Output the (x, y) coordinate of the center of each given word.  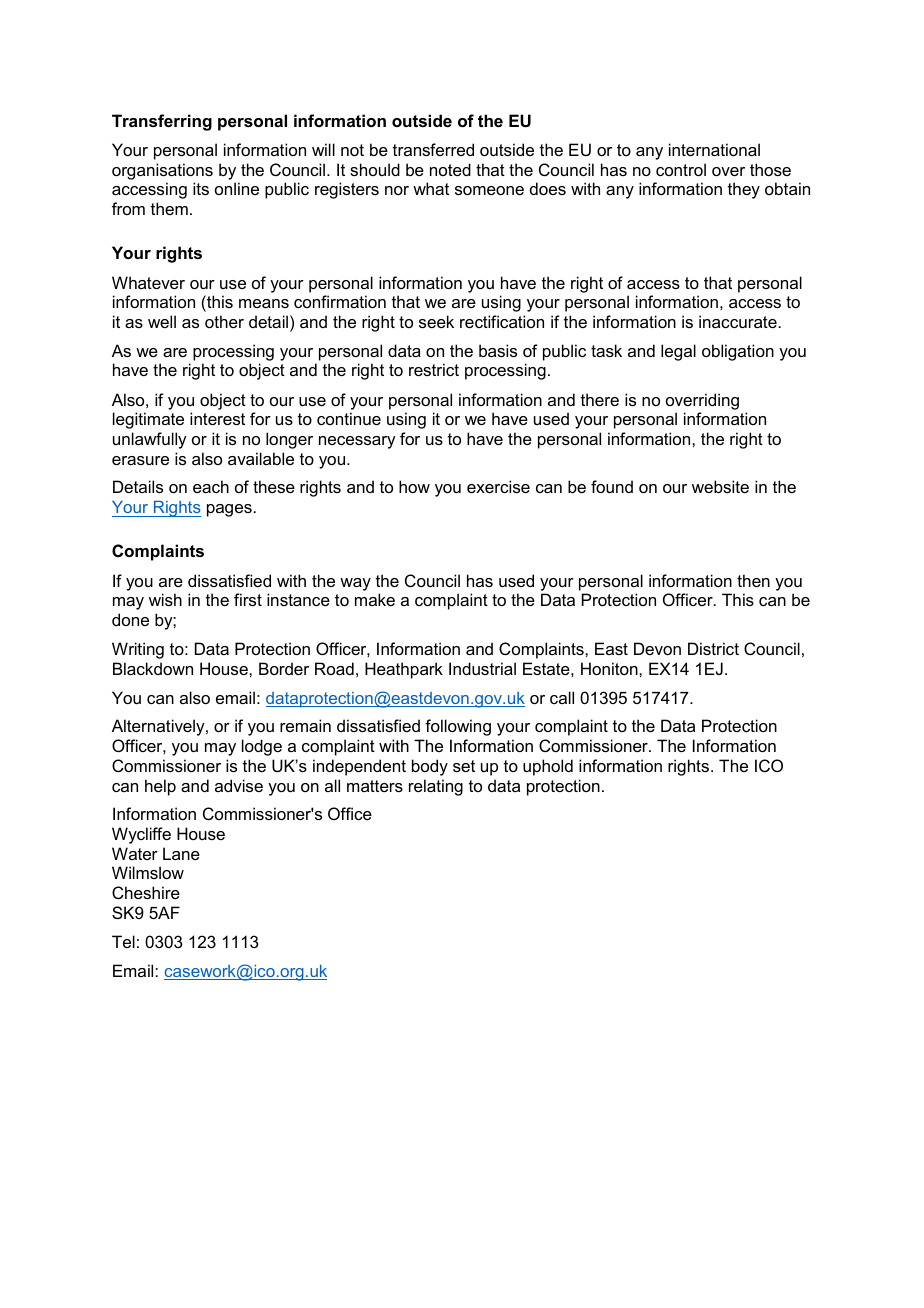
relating (436, 787)
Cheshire (146, 892)
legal (678, 352)
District (713, 648)
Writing (138, 650)
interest (217, 418)
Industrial (482, 668)
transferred (433, 149)
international (714, 149)
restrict (434, 369)
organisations (162, 171)
